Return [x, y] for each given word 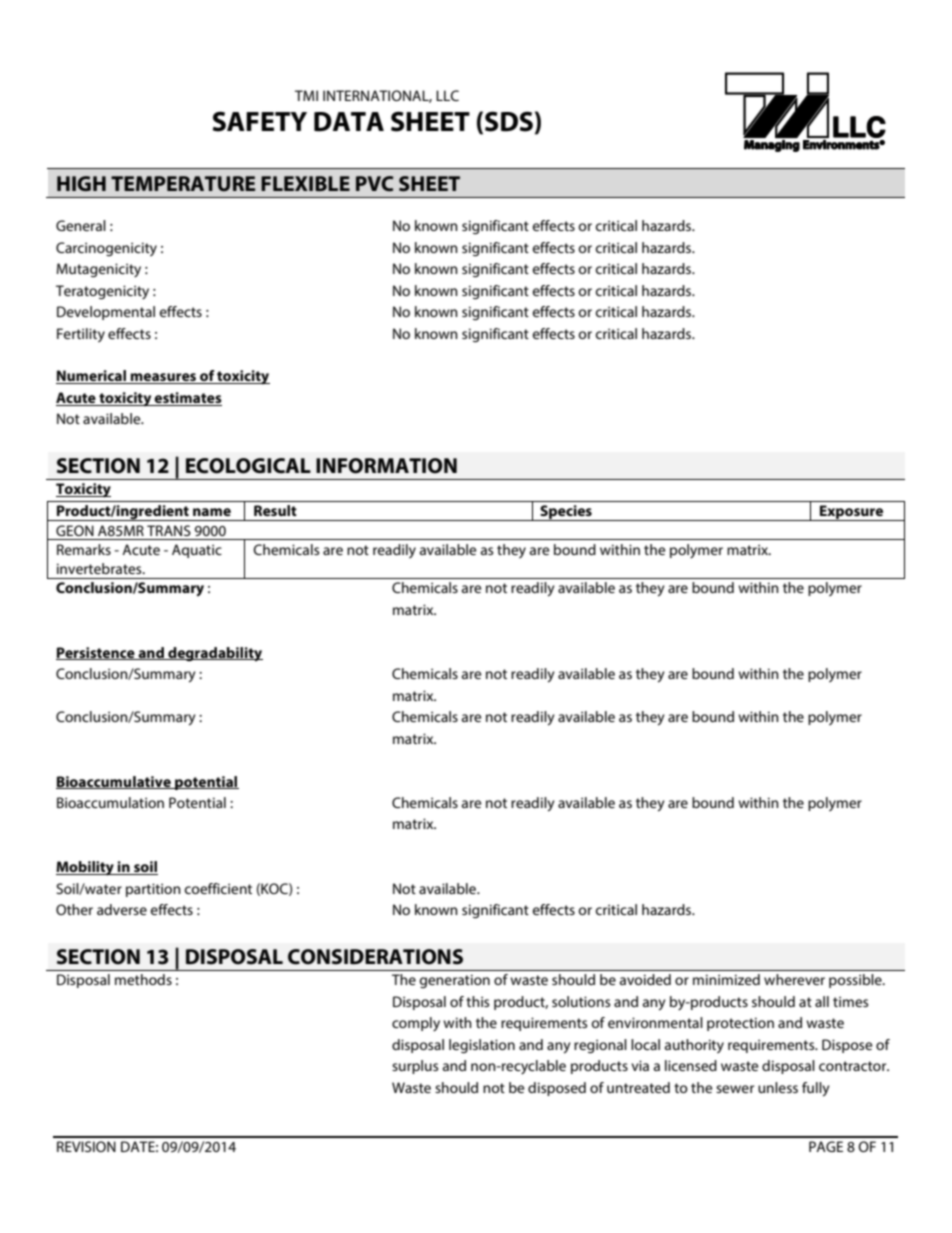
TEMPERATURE [183, 184]
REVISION [86, 1146]
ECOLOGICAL [248, 466]
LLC [447, 95]
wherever [794, 979]
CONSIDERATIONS [375, 957]
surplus [415, 1067]
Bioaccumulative [114, 782]
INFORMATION [386, 466]
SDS [509, 121]
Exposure [852, 513]
